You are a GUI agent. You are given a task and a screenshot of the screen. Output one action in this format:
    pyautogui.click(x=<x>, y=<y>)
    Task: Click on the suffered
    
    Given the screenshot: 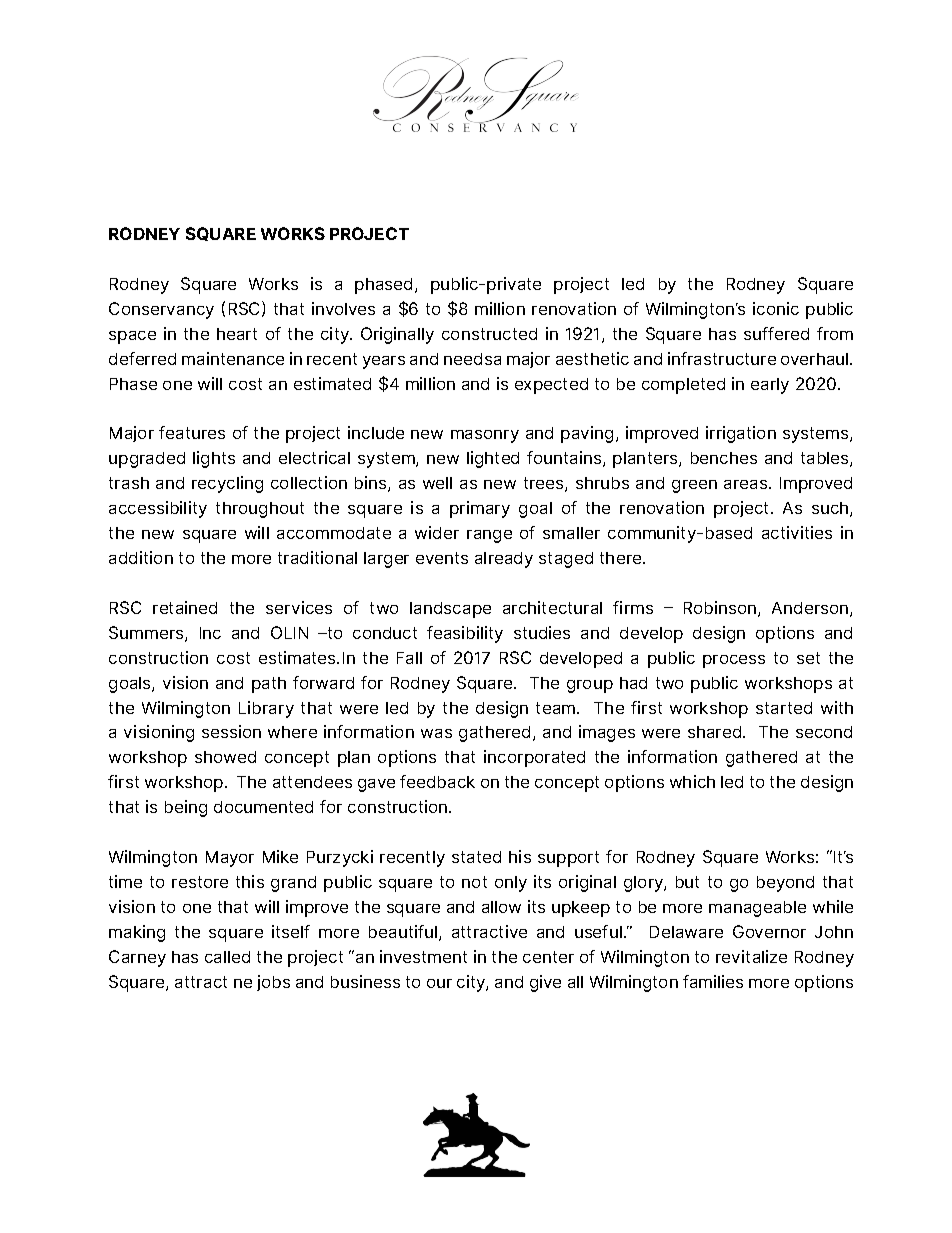 What is the action you would take?
    pyautogui.click(x=776, y=333)
